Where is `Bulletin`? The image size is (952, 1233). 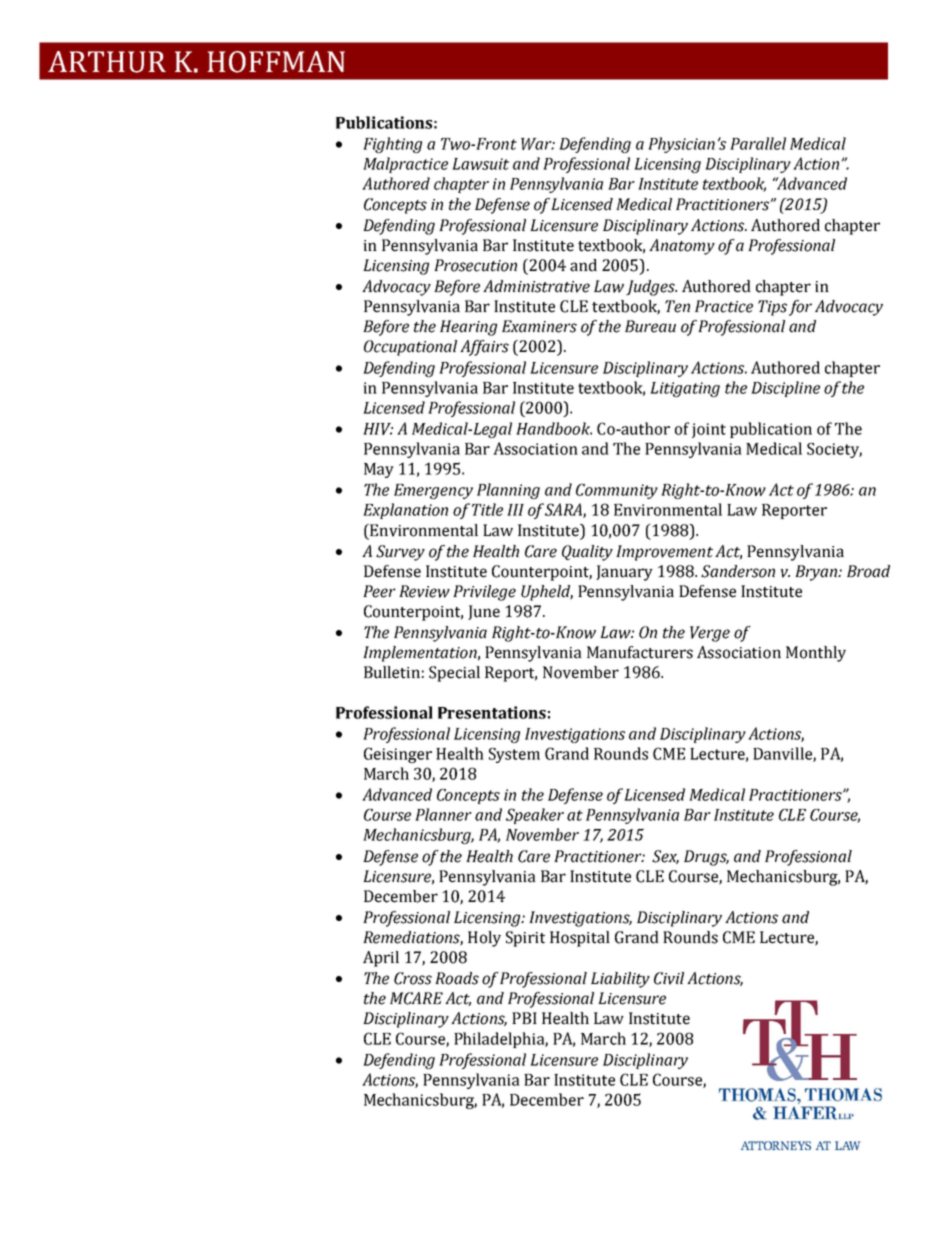 Bulletin is located at coordinates (392, 672).
